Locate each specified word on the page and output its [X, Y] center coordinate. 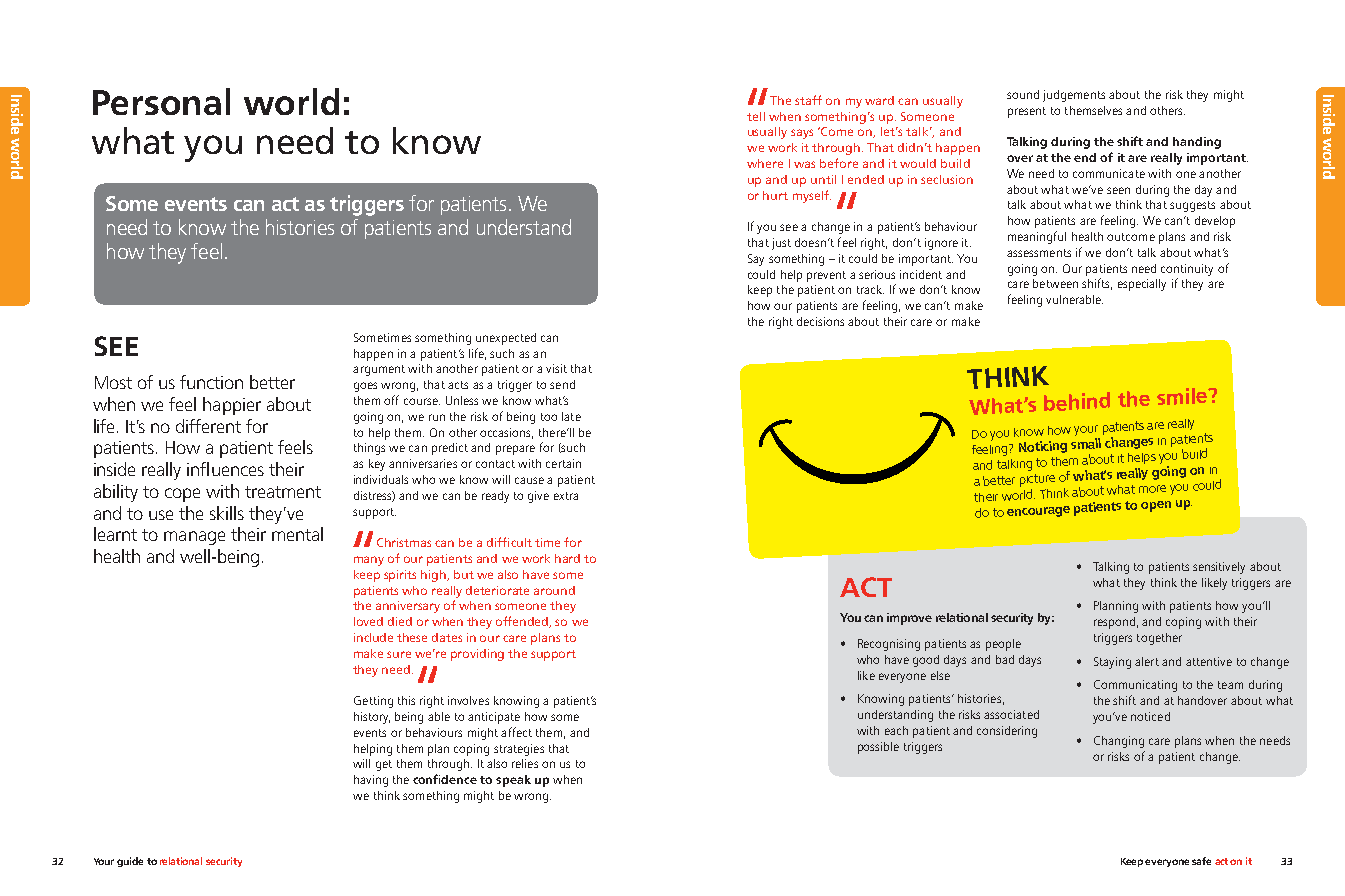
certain [563, 463]
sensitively [1219, 568]
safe [1201, 861]
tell [756, 116]
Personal [161, 101]
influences [225, 469]
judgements [1074, 96]
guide [130, 862]
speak [513, 781]
